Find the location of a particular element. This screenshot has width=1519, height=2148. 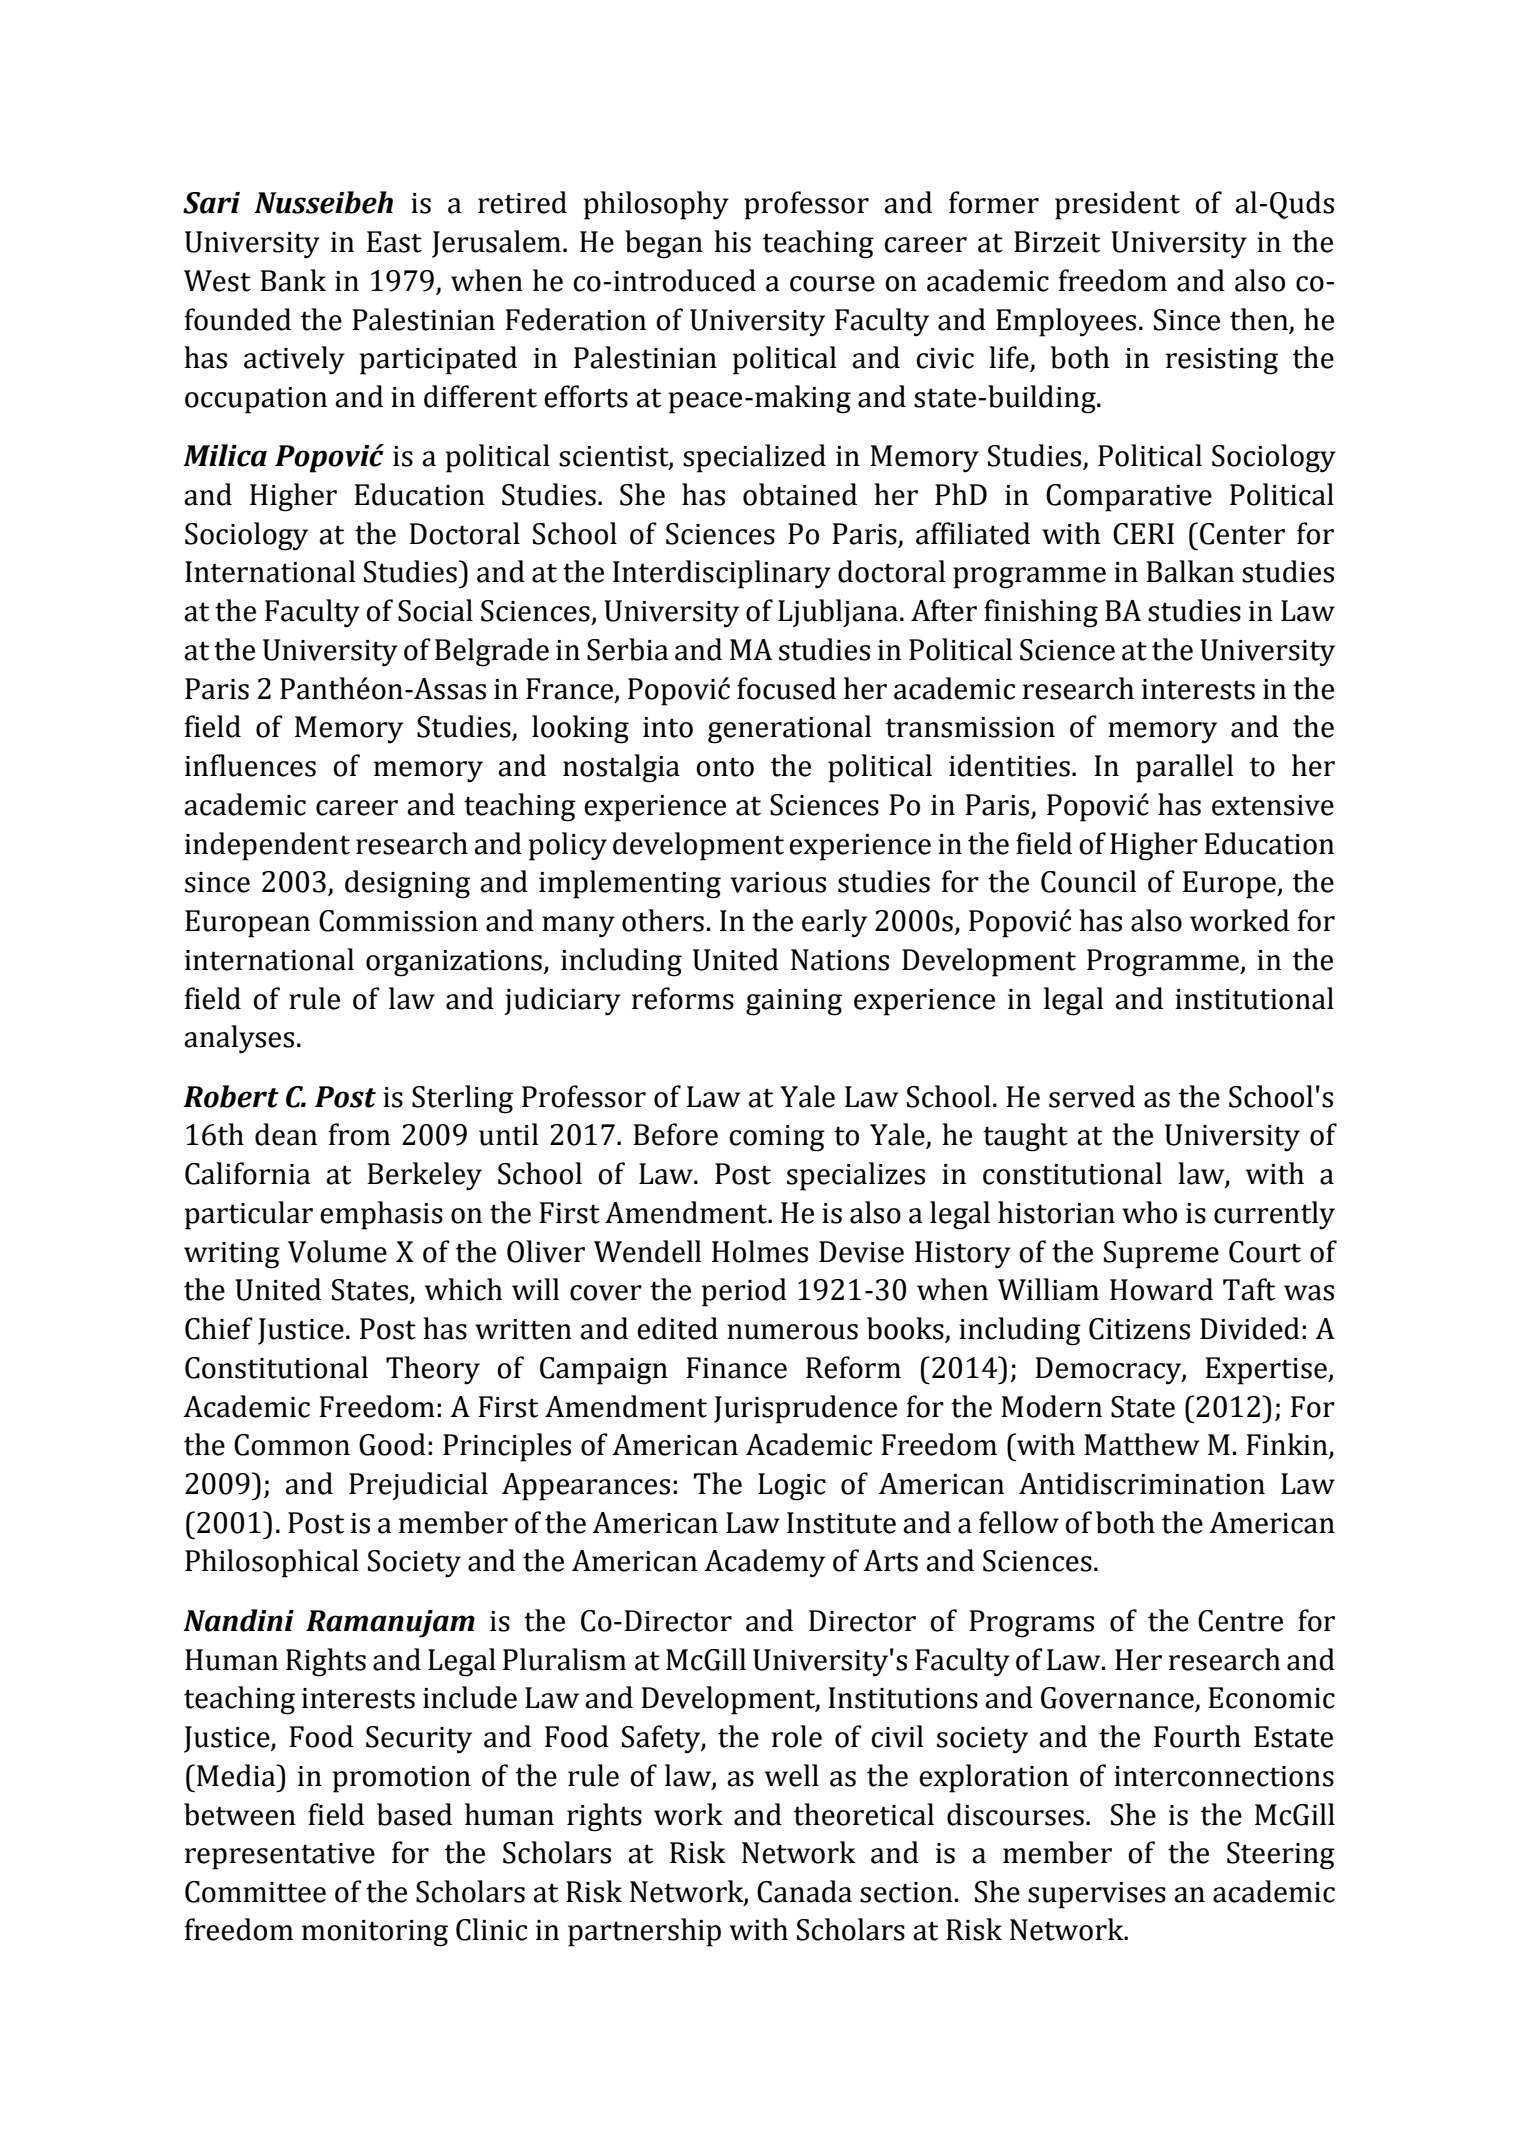

from is located at coordinates (359, 1134).
